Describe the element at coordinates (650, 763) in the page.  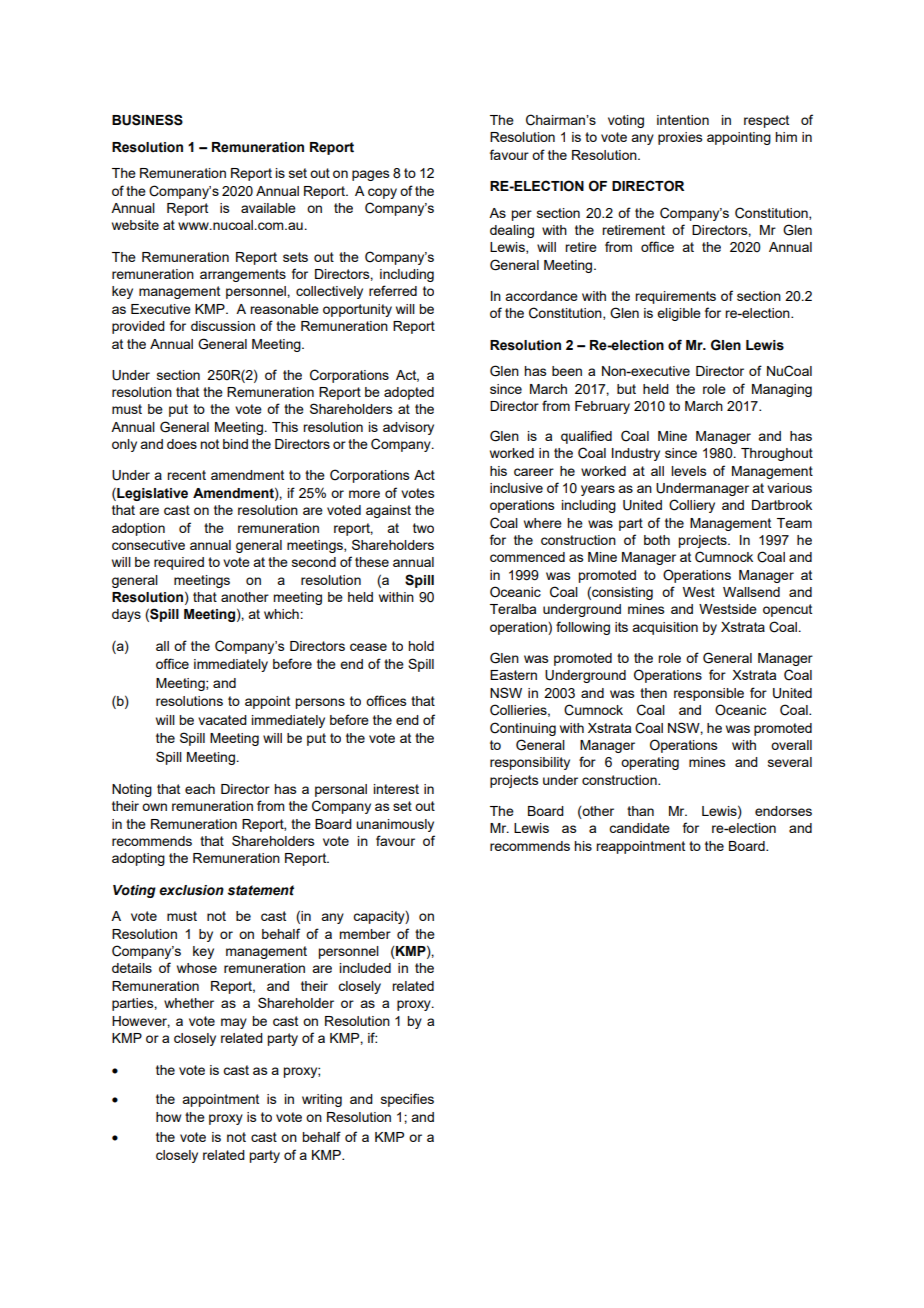
I see `operating` at that location.
